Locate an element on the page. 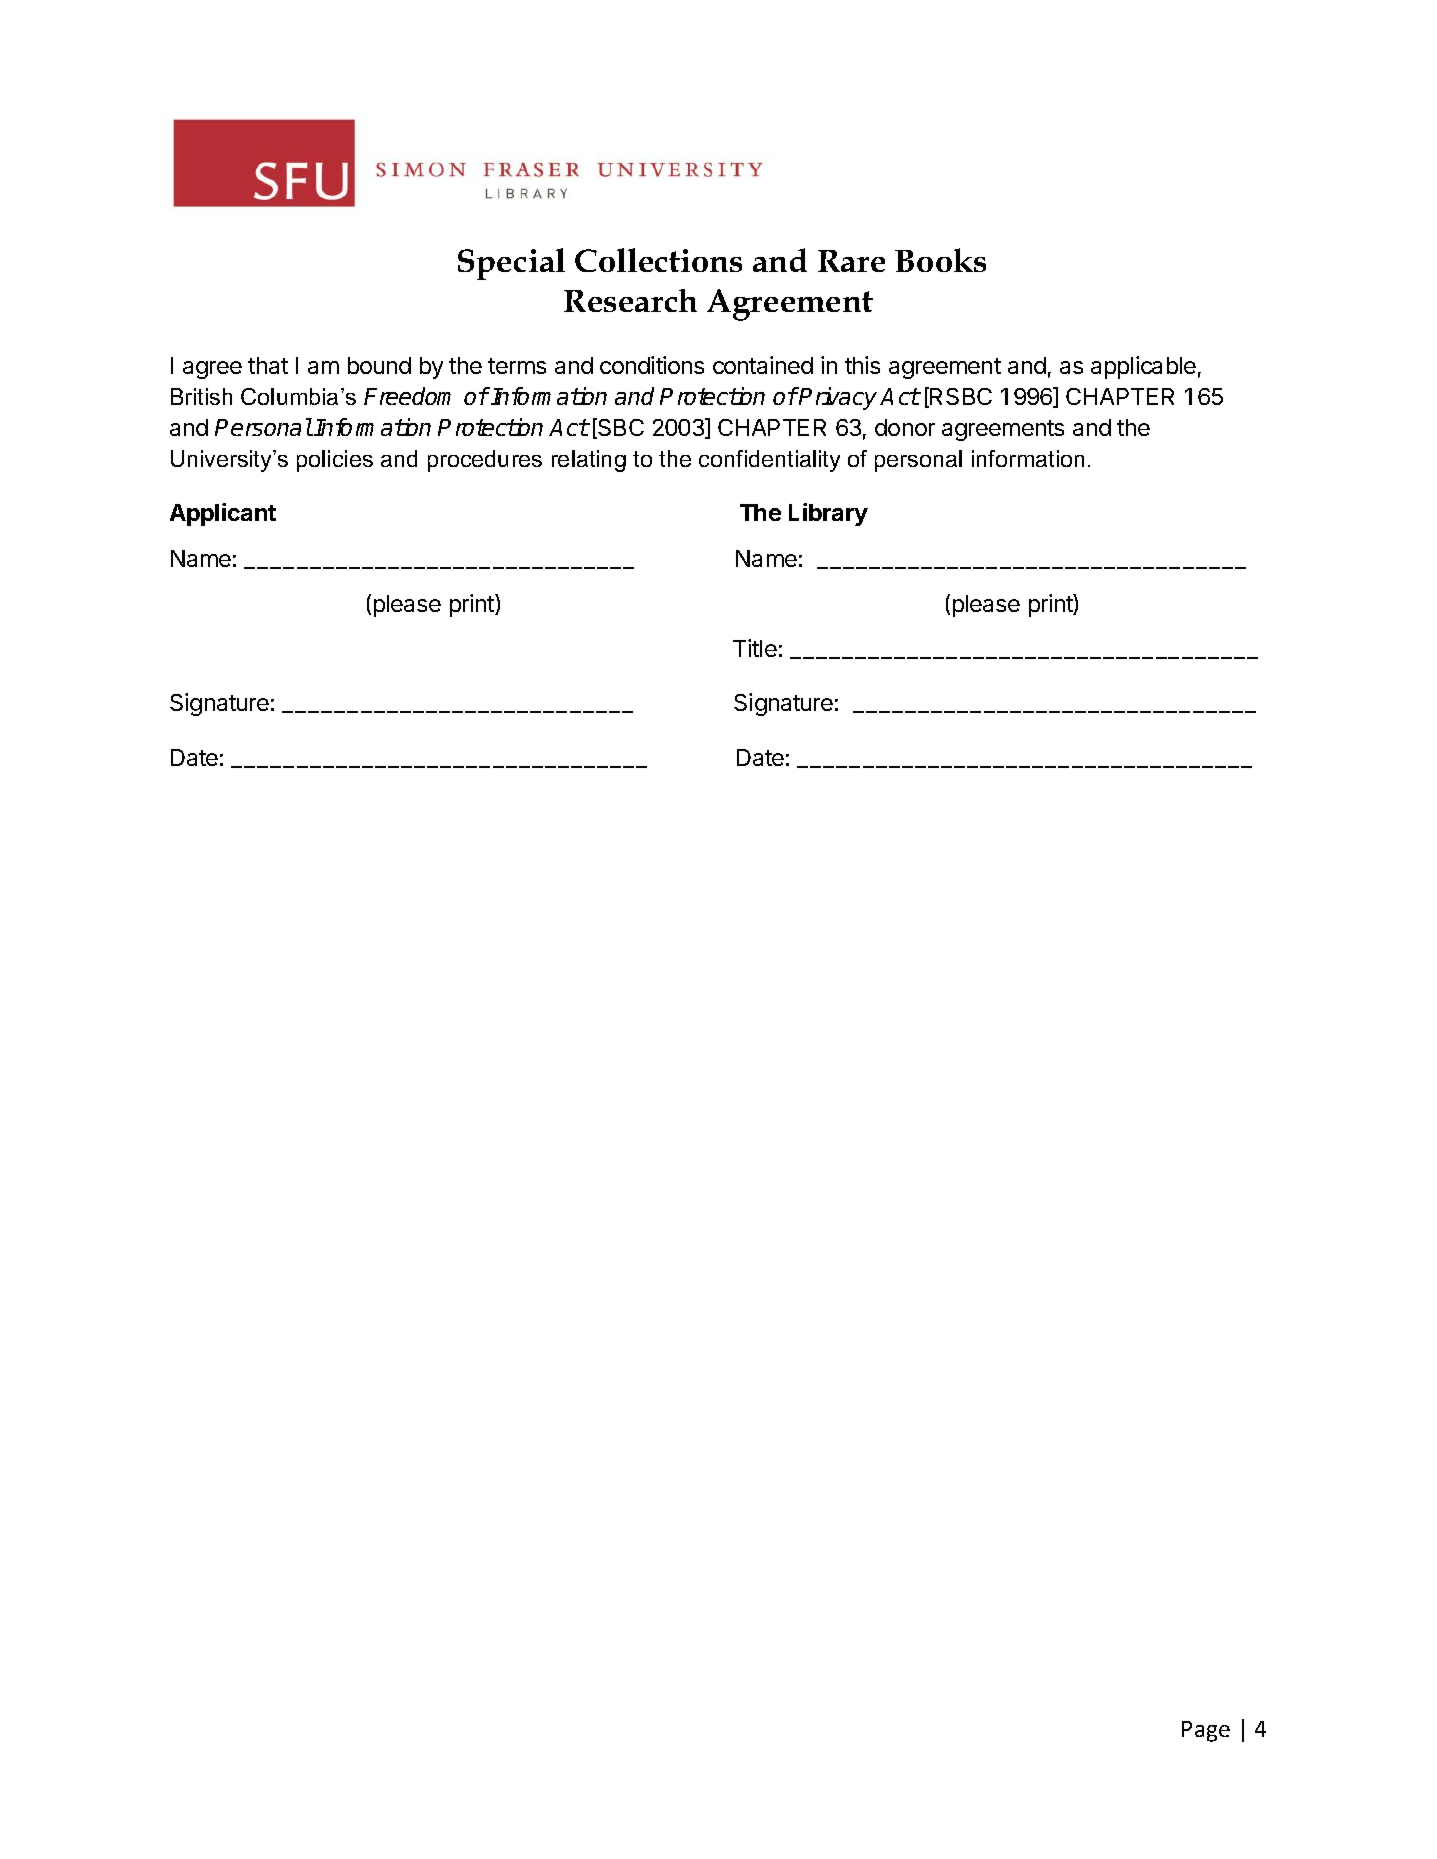  relating is located at coordinates (589, 461).
